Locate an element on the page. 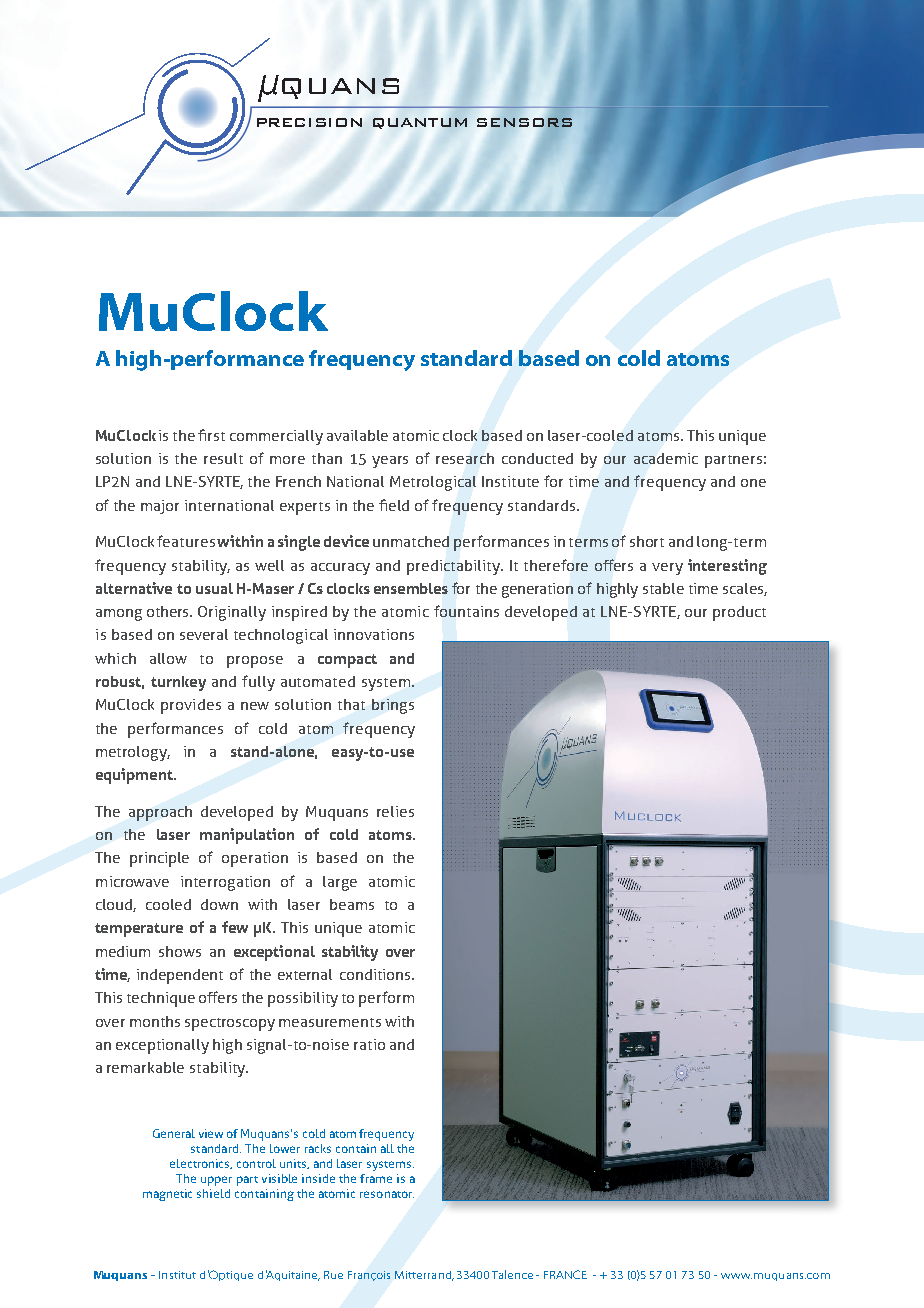 Image resolution: width=924 pixels, height=1308 pixels. PRECISION is located at coordinates (309, 122).
